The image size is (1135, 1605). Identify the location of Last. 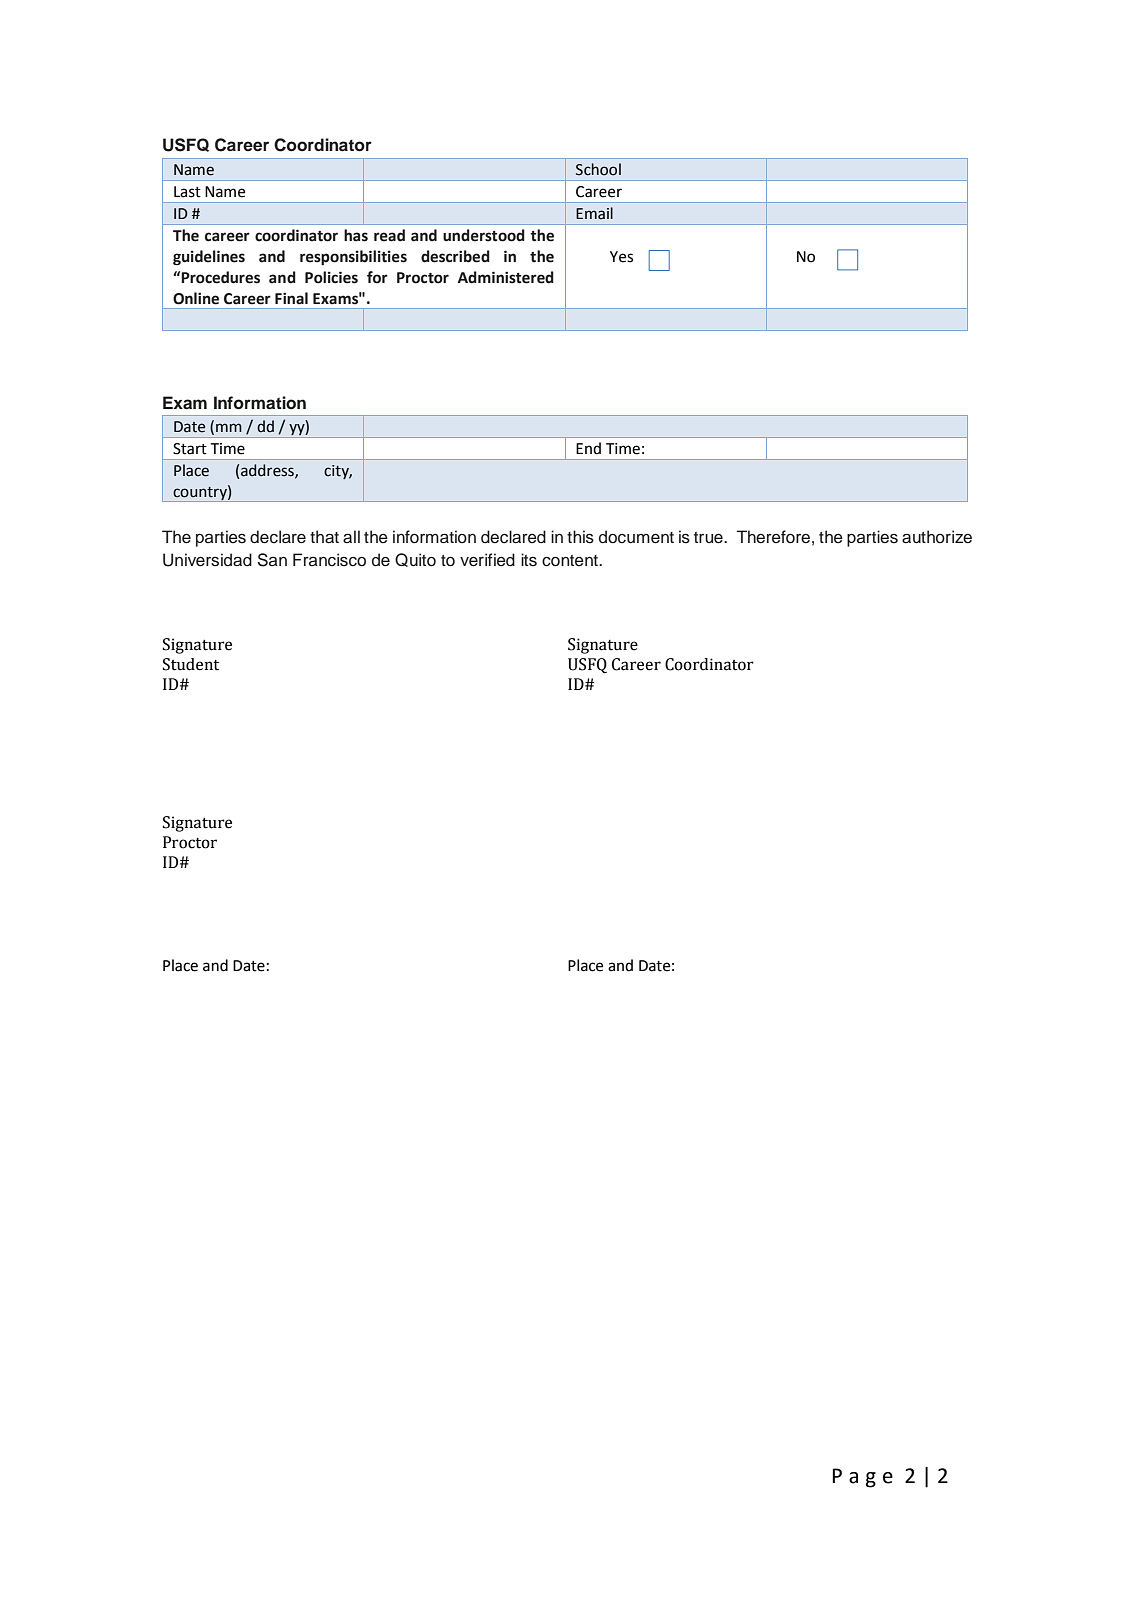
(187, 192).
